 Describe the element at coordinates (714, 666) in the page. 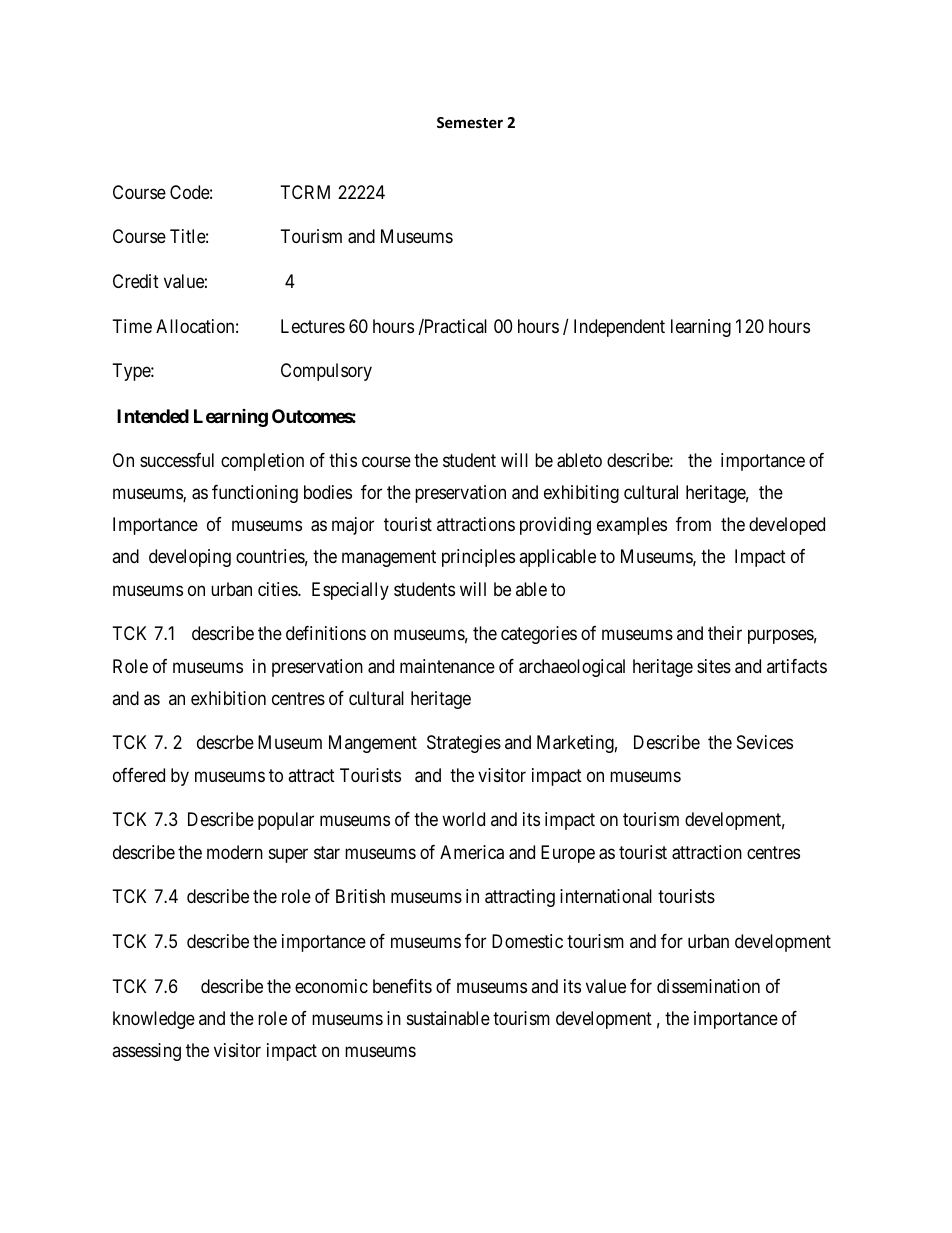

I see `sites` at that location.
